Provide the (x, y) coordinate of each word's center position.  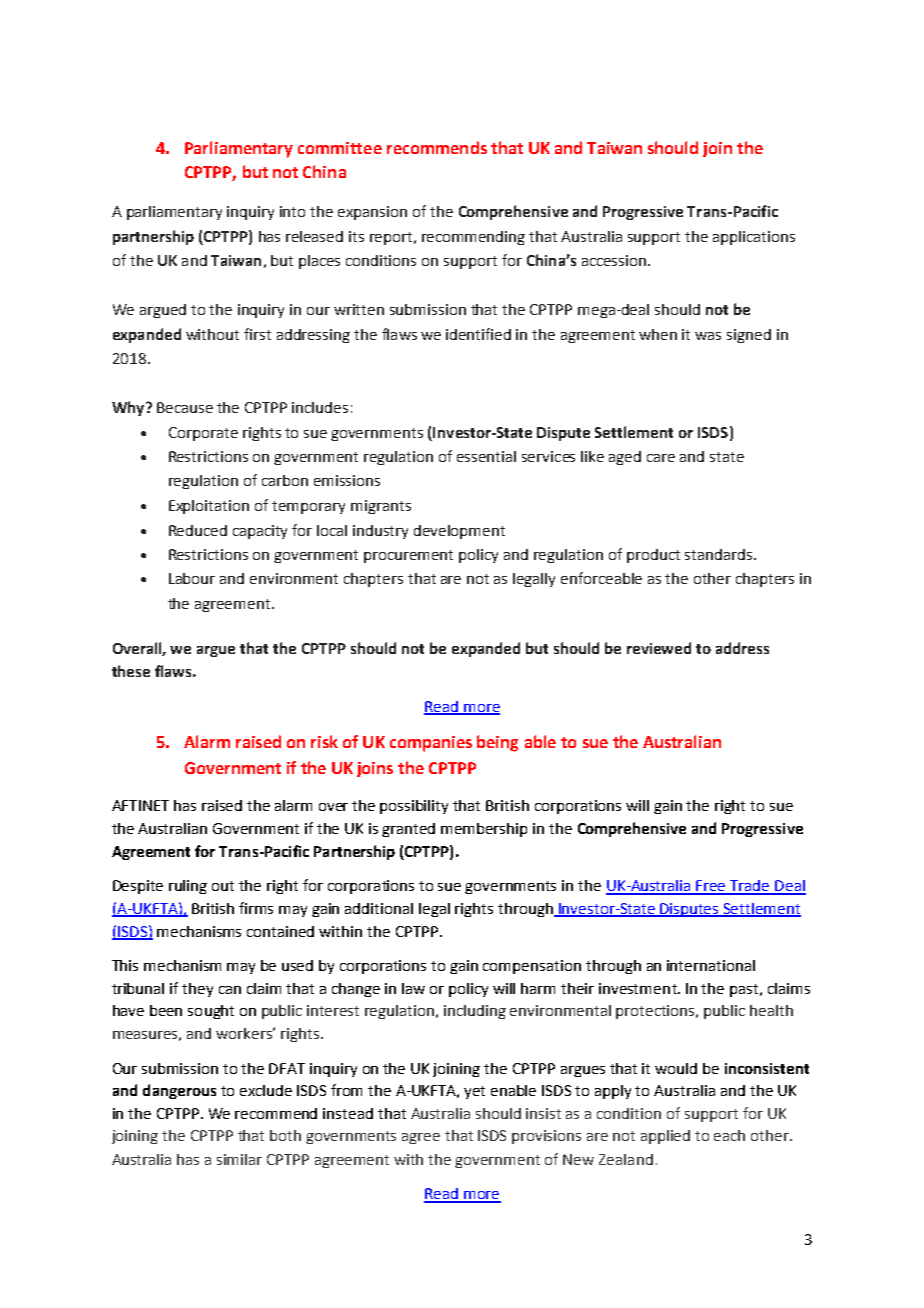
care (661, 458)
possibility (414, 807)
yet (474, 1092)
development (459, 532)
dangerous (179, 1091)
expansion (372, 213)
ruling (188, 887)
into (292, 211)
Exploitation (209, 507)
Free (712, 887)
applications (754, 238)
